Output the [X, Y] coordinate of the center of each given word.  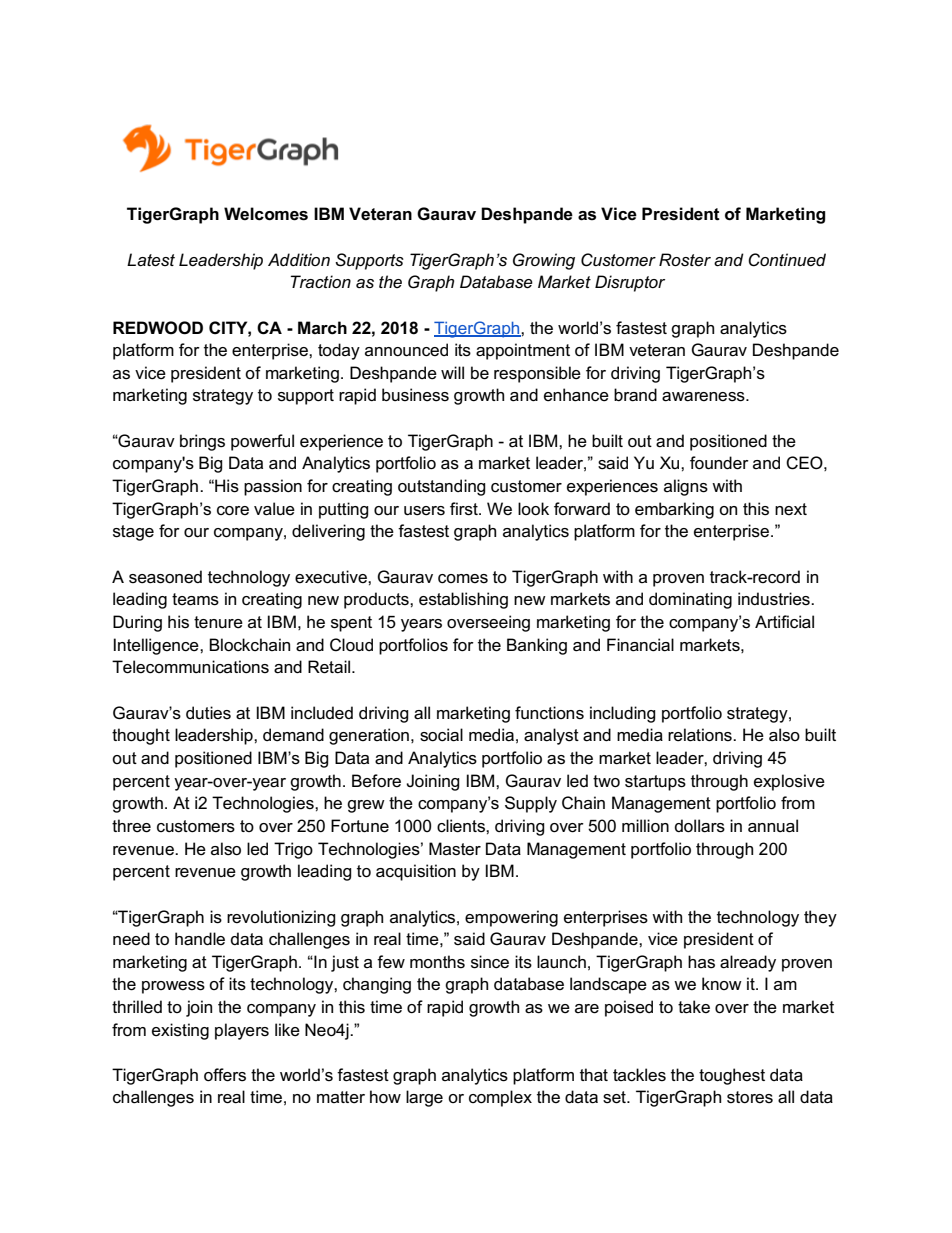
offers [225, 1075]
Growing [544, 261]
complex [500, 1098]
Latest [151, 260]
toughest [732, 1076]
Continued [787, 260]
